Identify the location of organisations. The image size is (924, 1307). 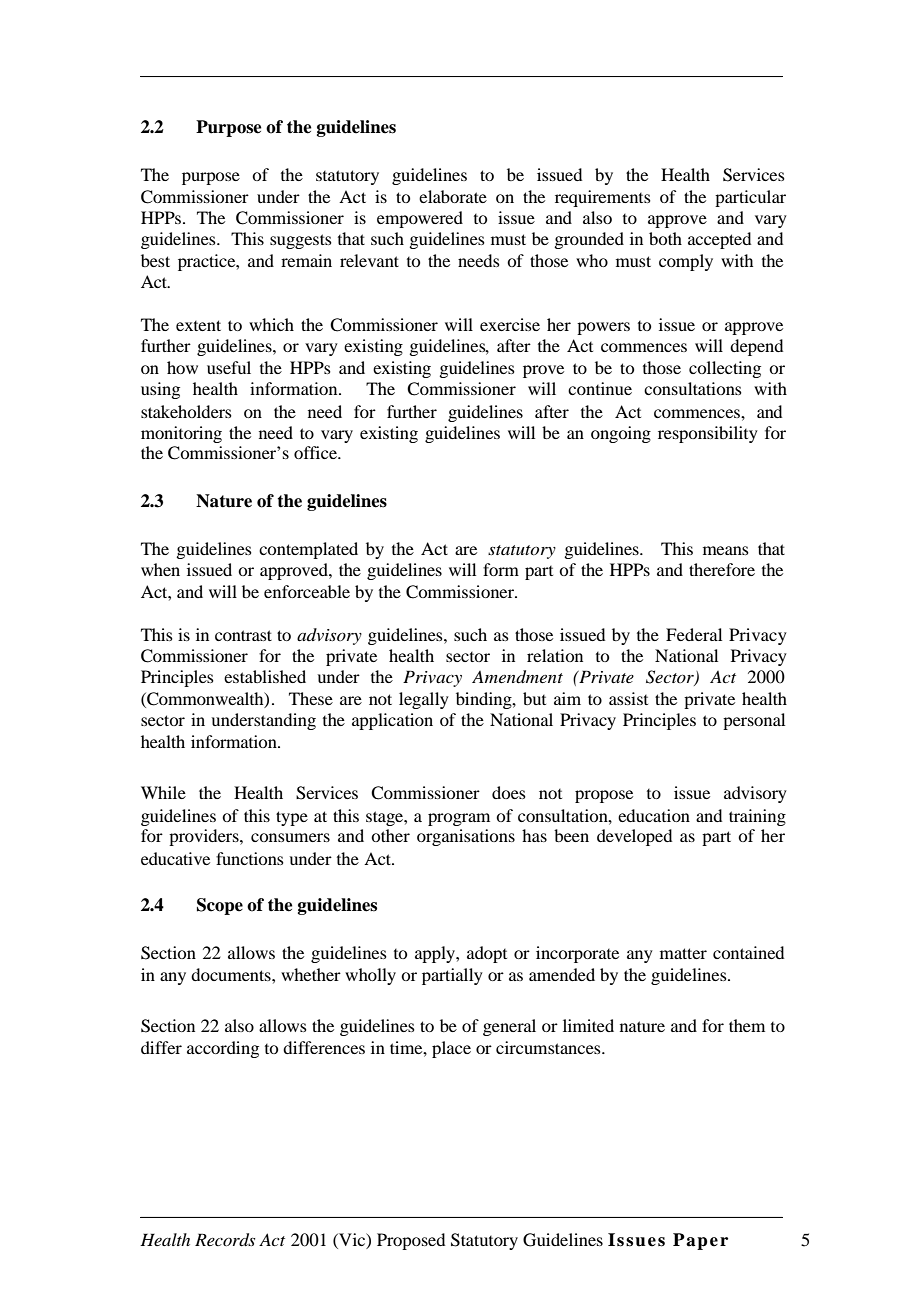
(466, 837).
